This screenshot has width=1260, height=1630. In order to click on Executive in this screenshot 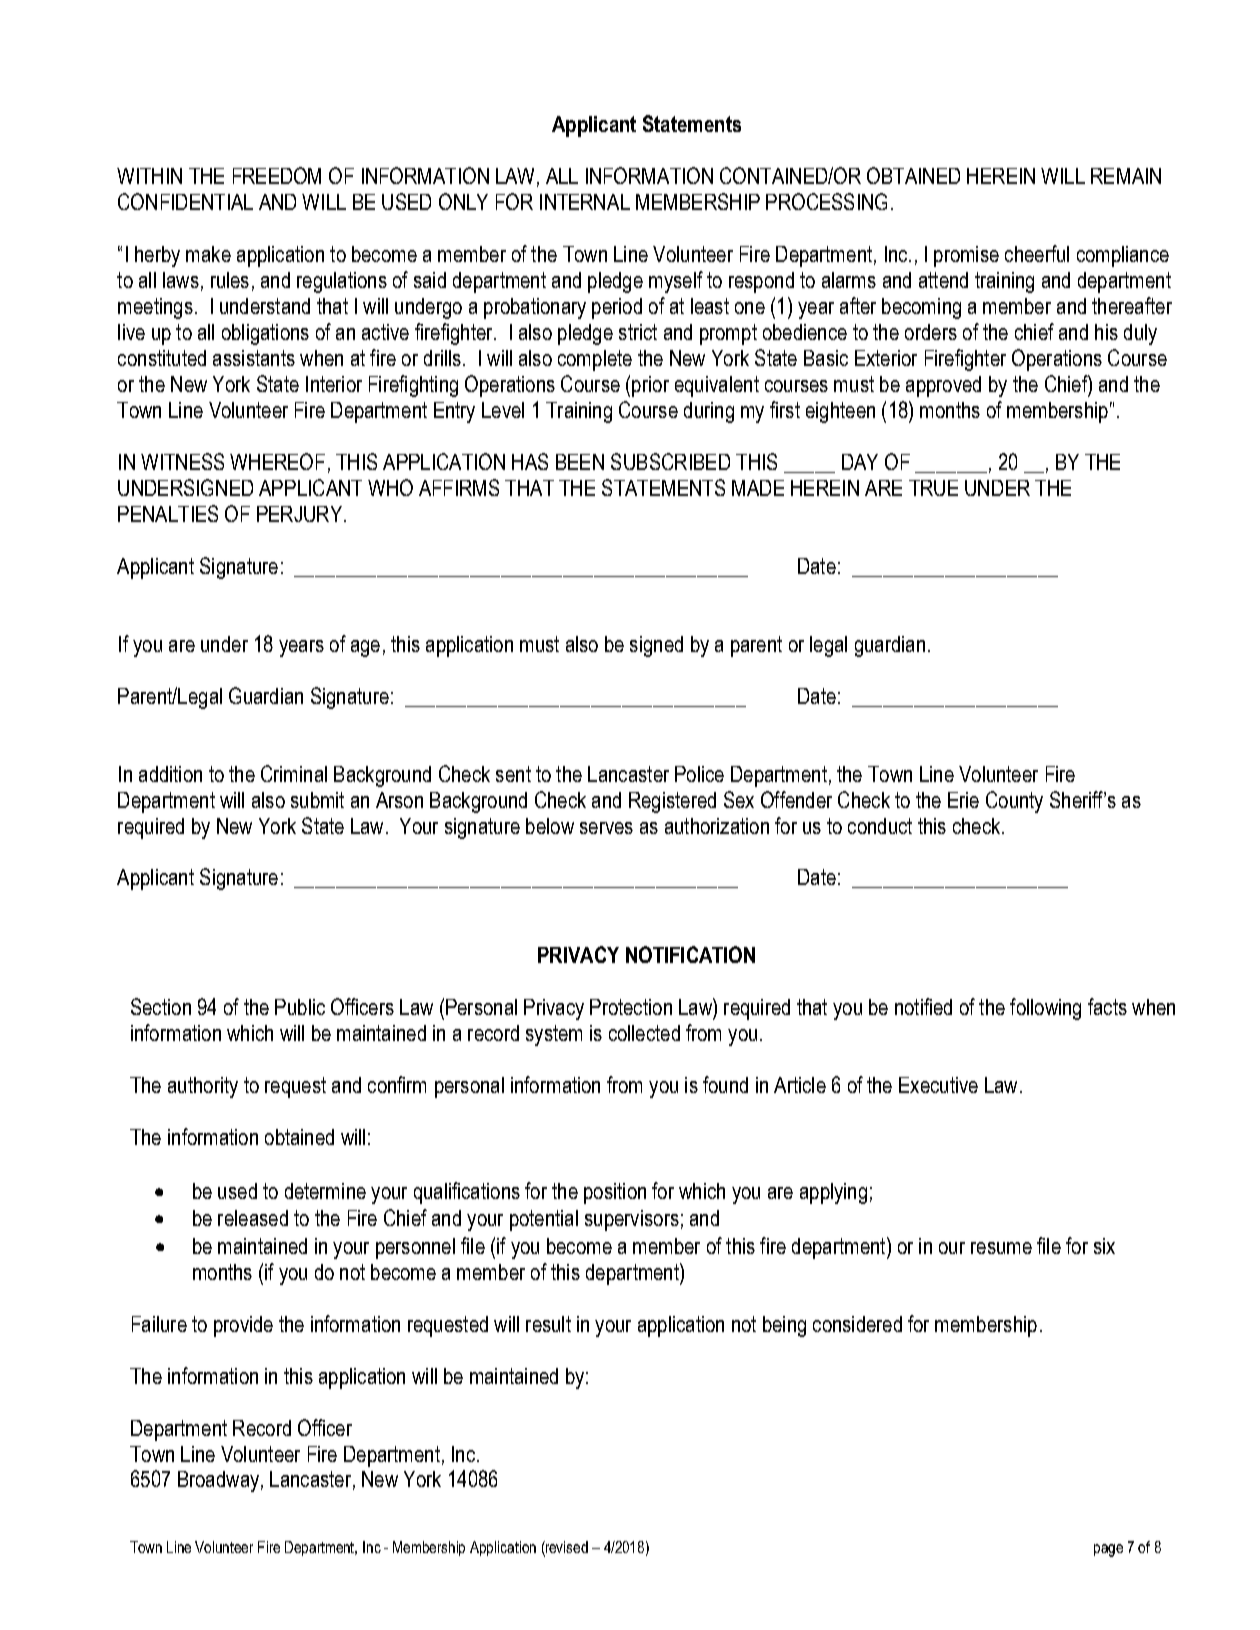, I will do `click(938, 1085)`.
